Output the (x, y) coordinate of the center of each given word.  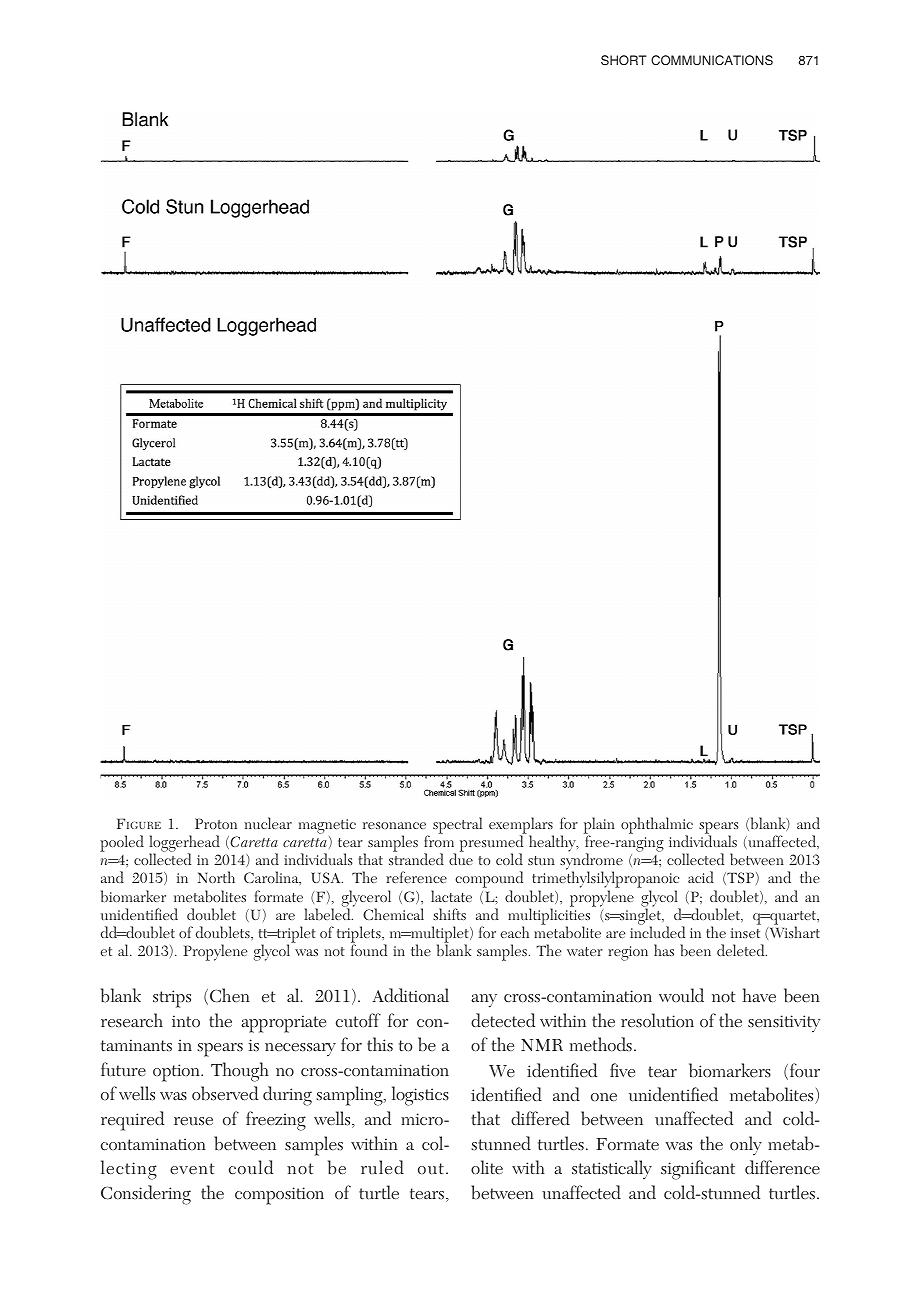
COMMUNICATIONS (712, 60)
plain (599, 826)
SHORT (624, 60)
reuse (193, 1121)
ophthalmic (657, 826)
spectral (457, 825)
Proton (216, 823)
